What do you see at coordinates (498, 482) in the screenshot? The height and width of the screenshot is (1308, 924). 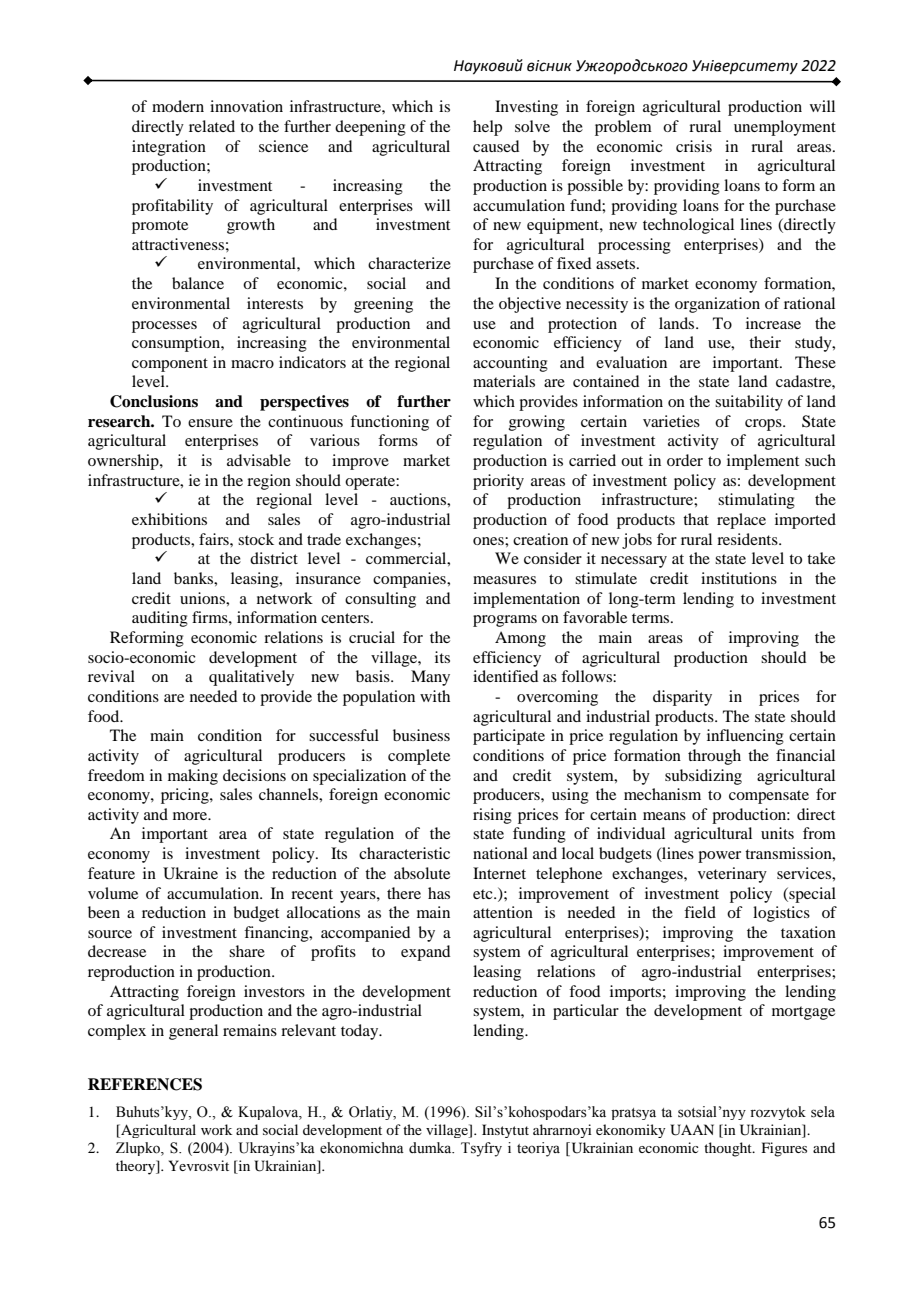 I see `priority` at bounding box center [498, 482].
